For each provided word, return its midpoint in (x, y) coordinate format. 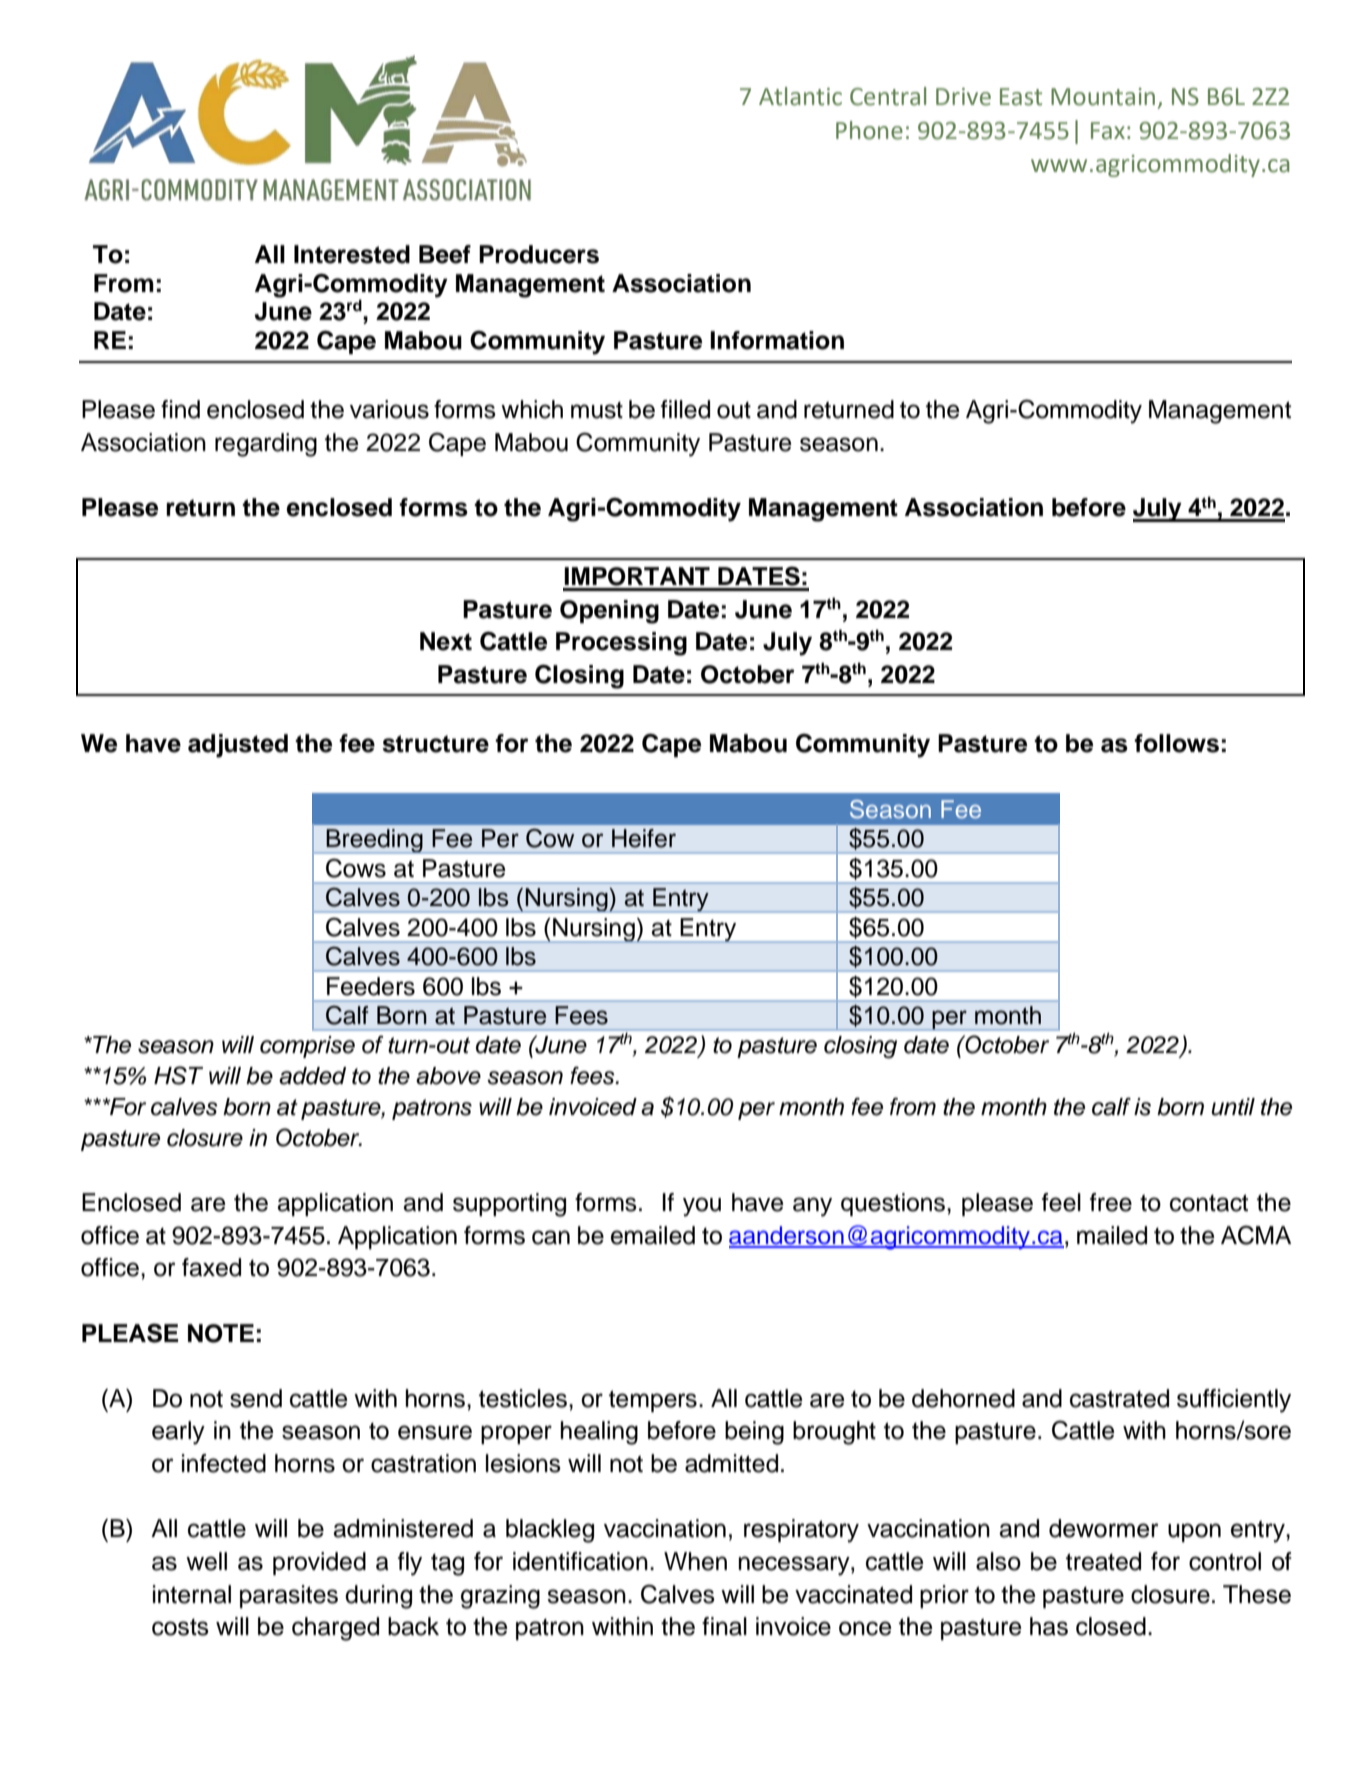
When (695, 1561)
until (1233, 1107)
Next (446, 641)
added (312, 1076)
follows (1176, 743)
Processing (621, 644)
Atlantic (800, 96)
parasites (289, 1596)
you (702, 1207)
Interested (352, 254)
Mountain (1103, 97)
